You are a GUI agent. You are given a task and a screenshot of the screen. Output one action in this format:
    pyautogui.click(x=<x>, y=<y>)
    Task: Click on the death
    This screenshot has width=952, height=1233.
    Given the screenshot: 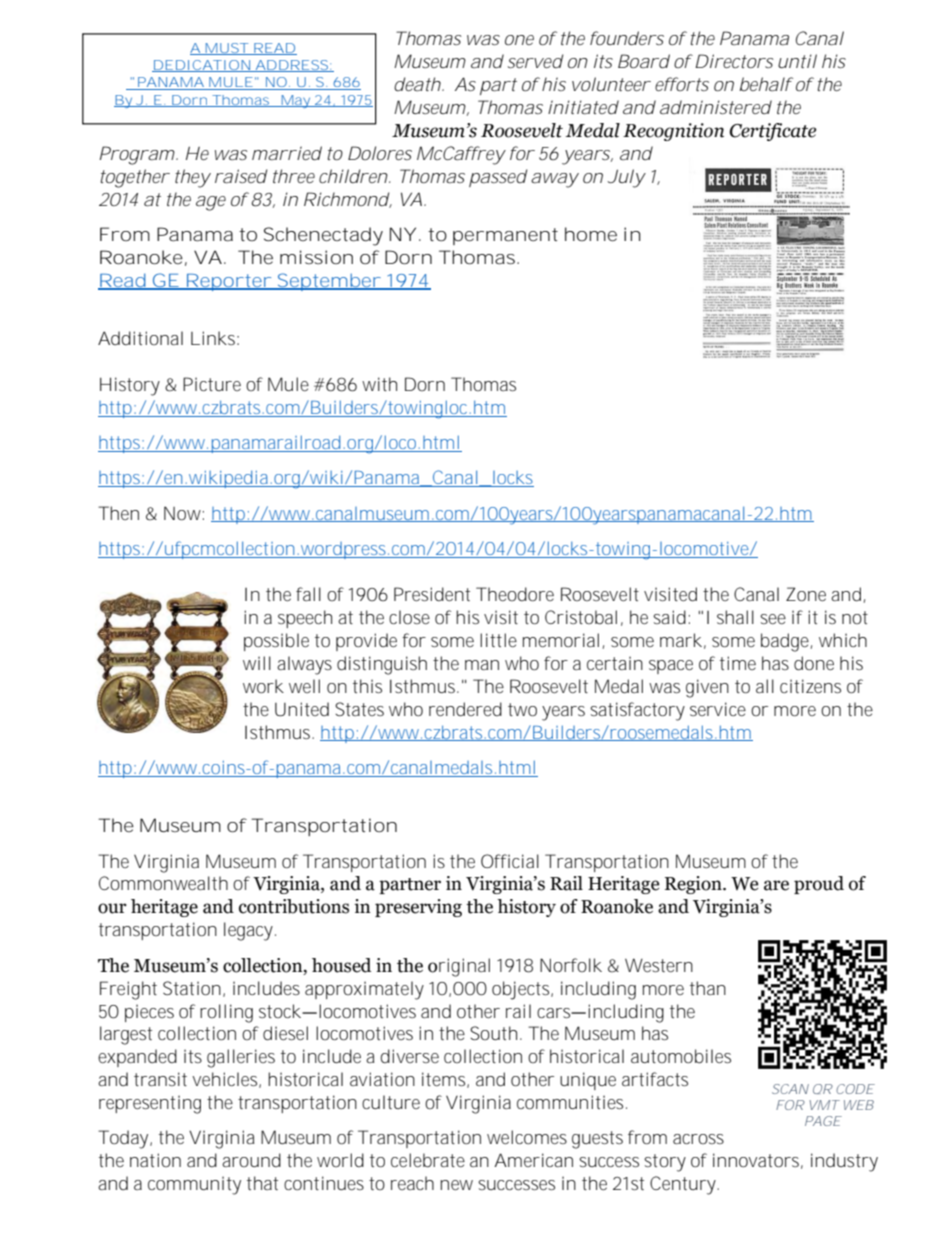 What is the action you would take?
    pyautogui.click(x=417, y=84)
